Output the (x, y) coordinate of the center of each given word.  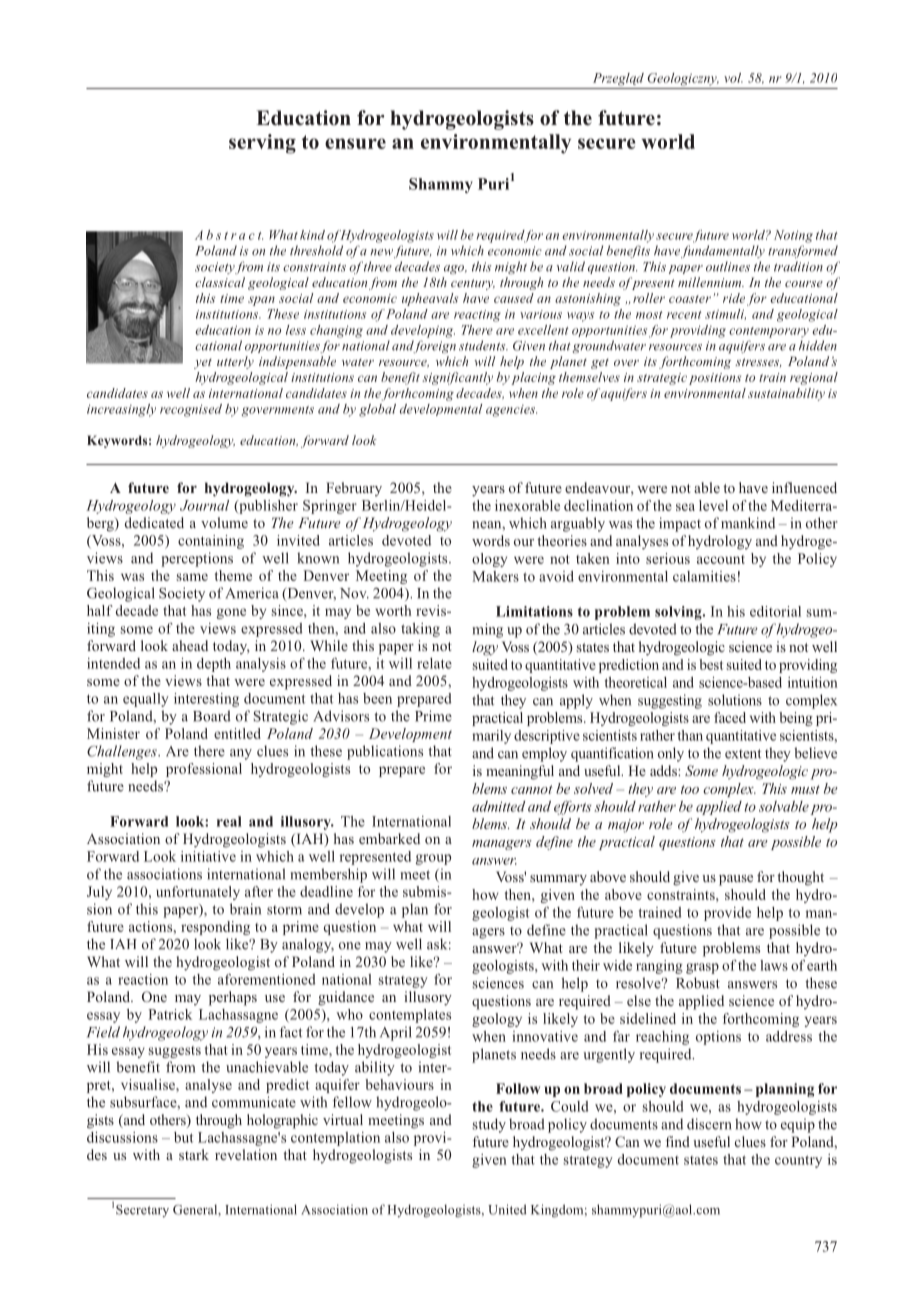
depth (214, 665)
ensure (355, 143)
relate (434, 663)
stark (194, 1154)
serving (262, 144)
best (711, 664)
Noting (793, 236)
